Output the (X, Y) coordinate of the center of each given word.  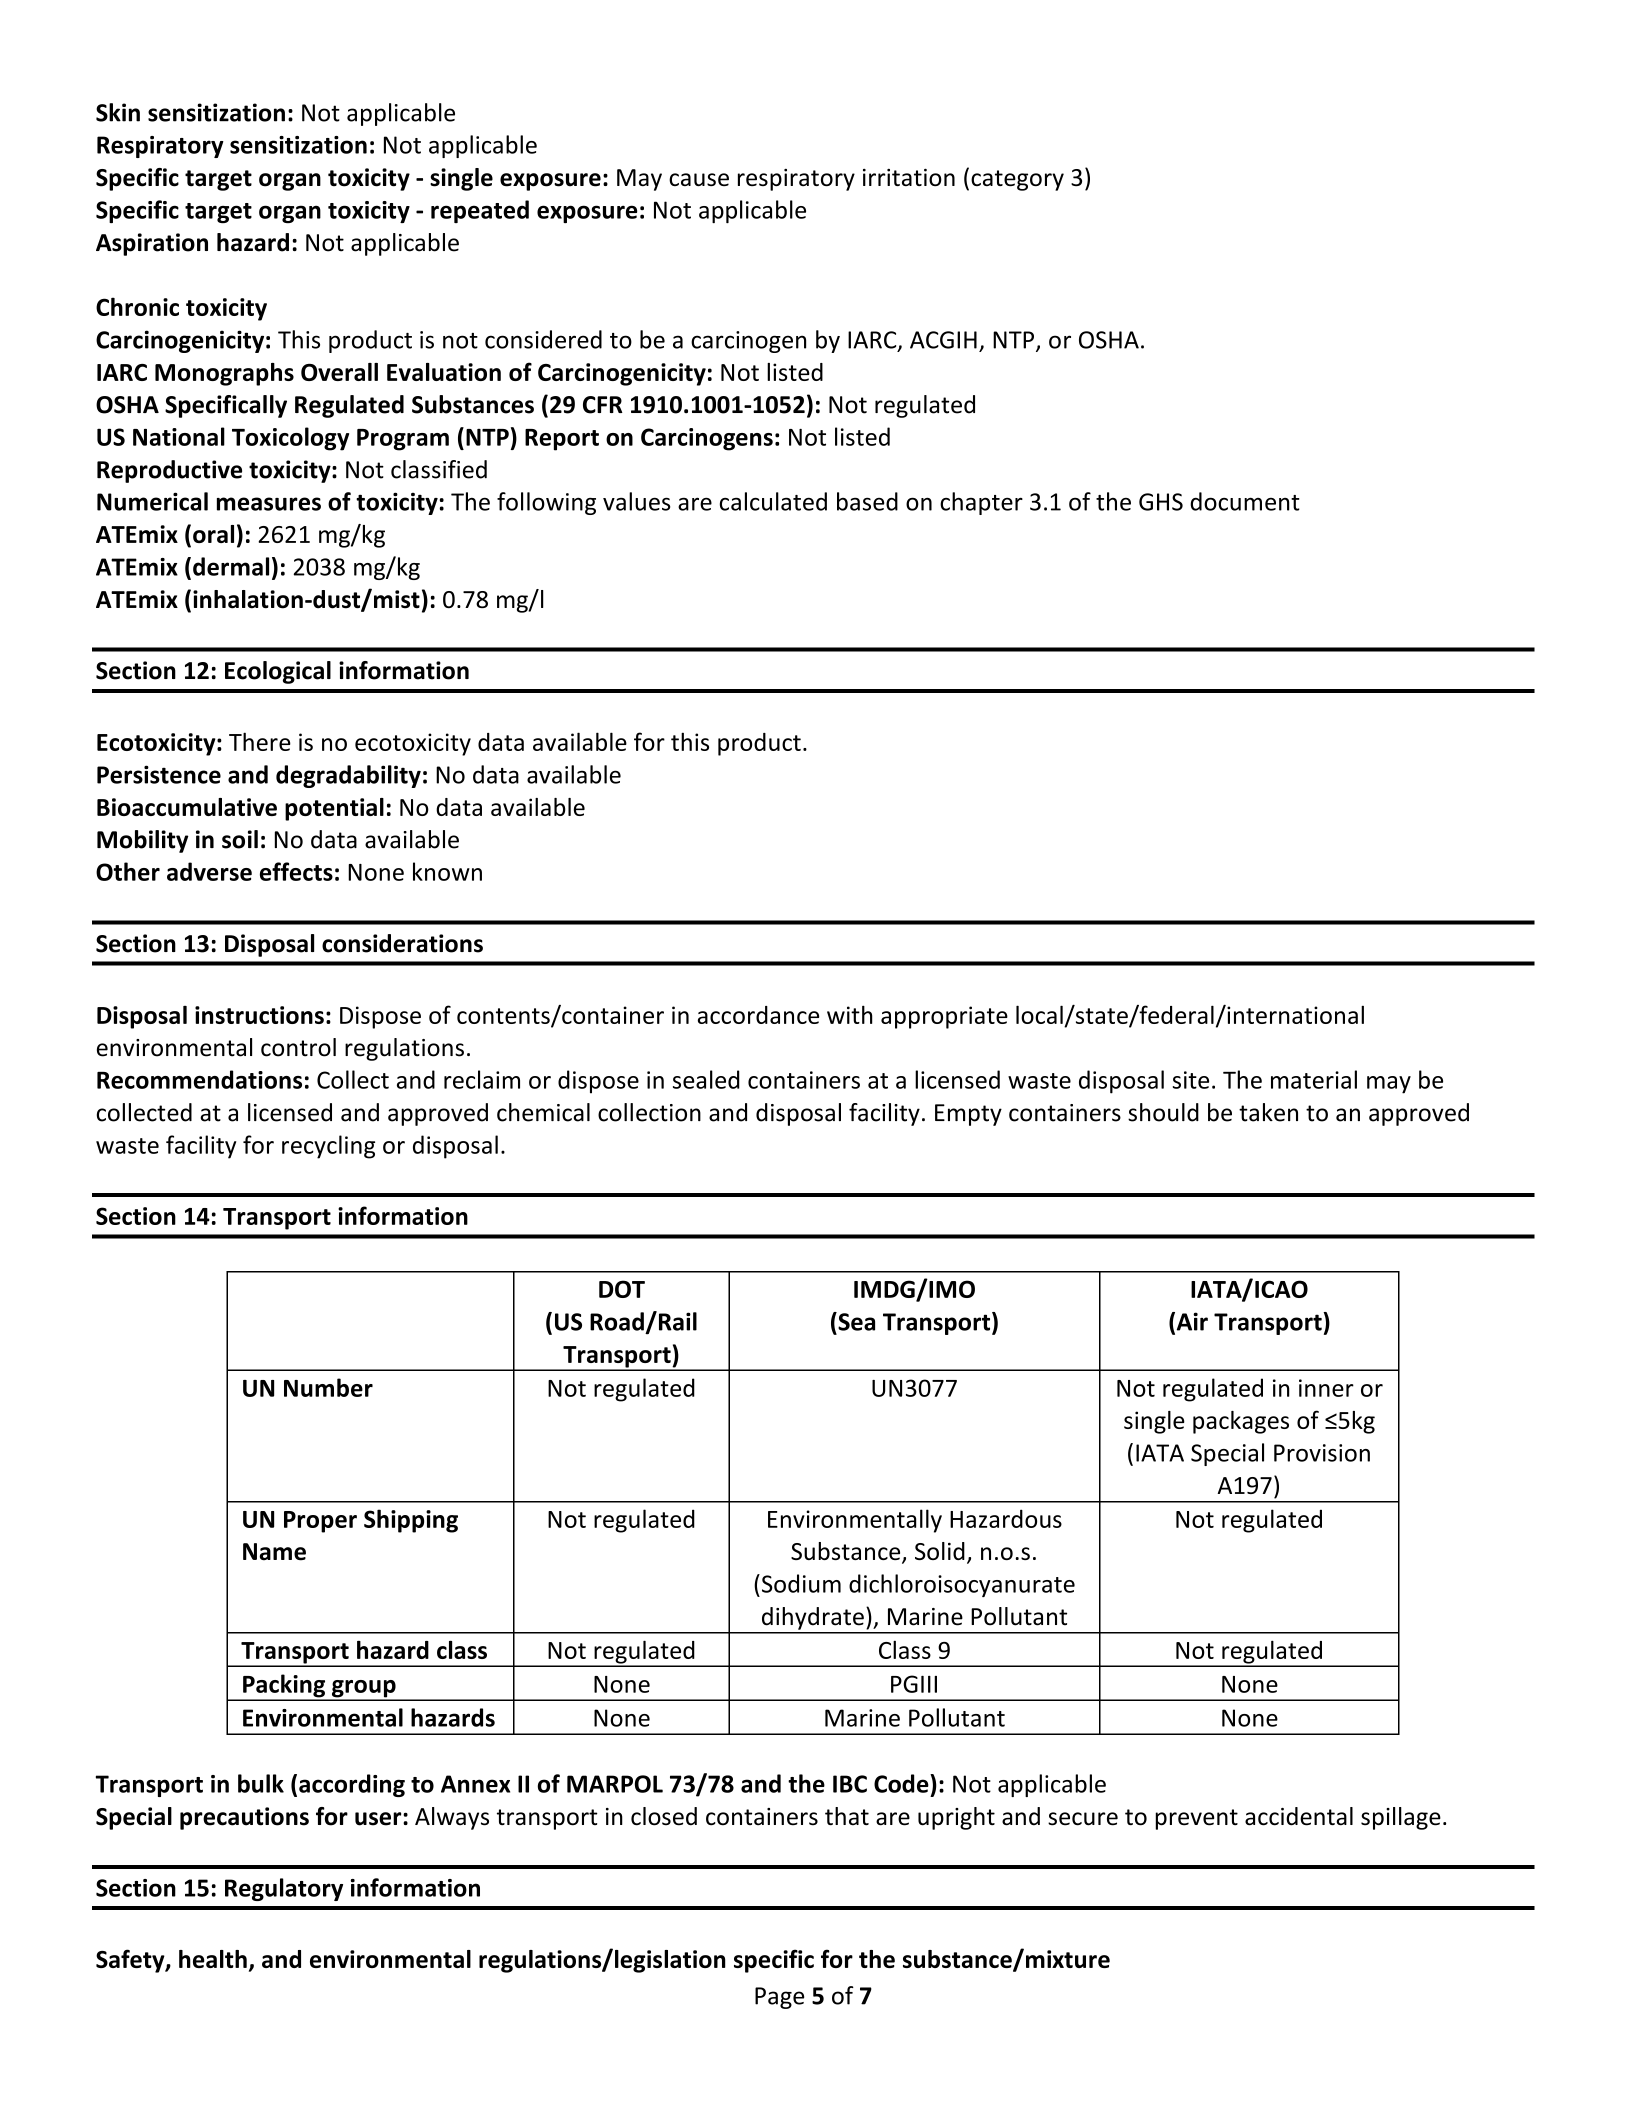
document (1245, 501)
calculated (773, 501)
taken (1268, 1112)
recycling (328, 1147)
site (1191, 1080)
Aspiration (152, 244)
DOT (622, 1289)
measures (269, 504)
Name (274, 1552)
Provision (1322, 1453)
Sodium (800, 1583)
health (213, 1959)
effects (296, 871)
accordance (758, 1015)
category (1017, 180)
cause (699, 179)
